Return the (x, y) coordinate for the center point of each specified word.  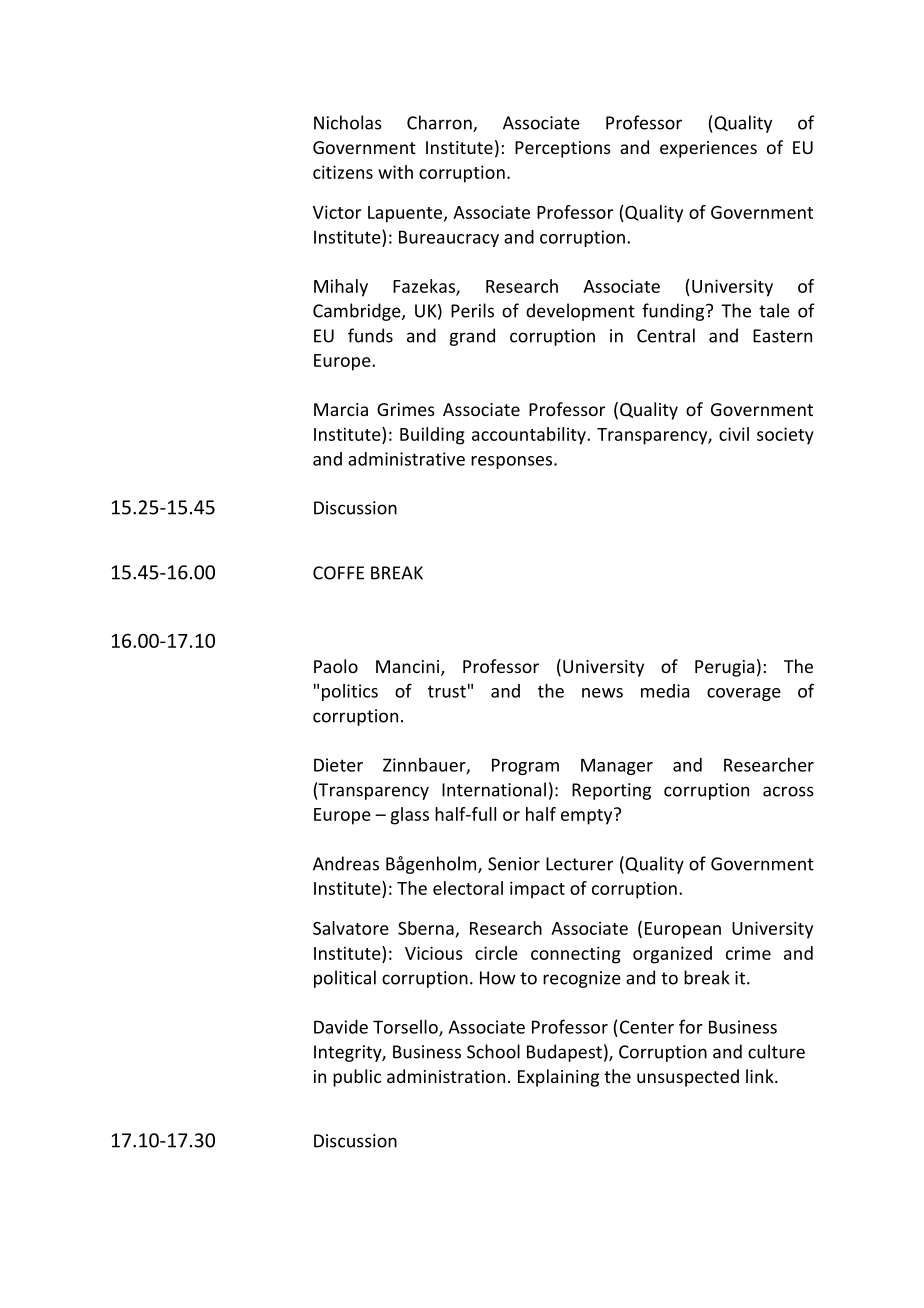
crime (748, 953)
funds (370, 335)
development (580, 312)
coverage (744, 694)
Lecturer (579, 864)
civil (734, 434)
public (357, 1078)
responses (513, 462)
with (395, 172)
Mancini (409, 668)
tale (774, 310)
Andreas (346, 863)
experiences (708, 149)
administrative (406, 459)
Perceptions (563, 149)
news (602, 693)
